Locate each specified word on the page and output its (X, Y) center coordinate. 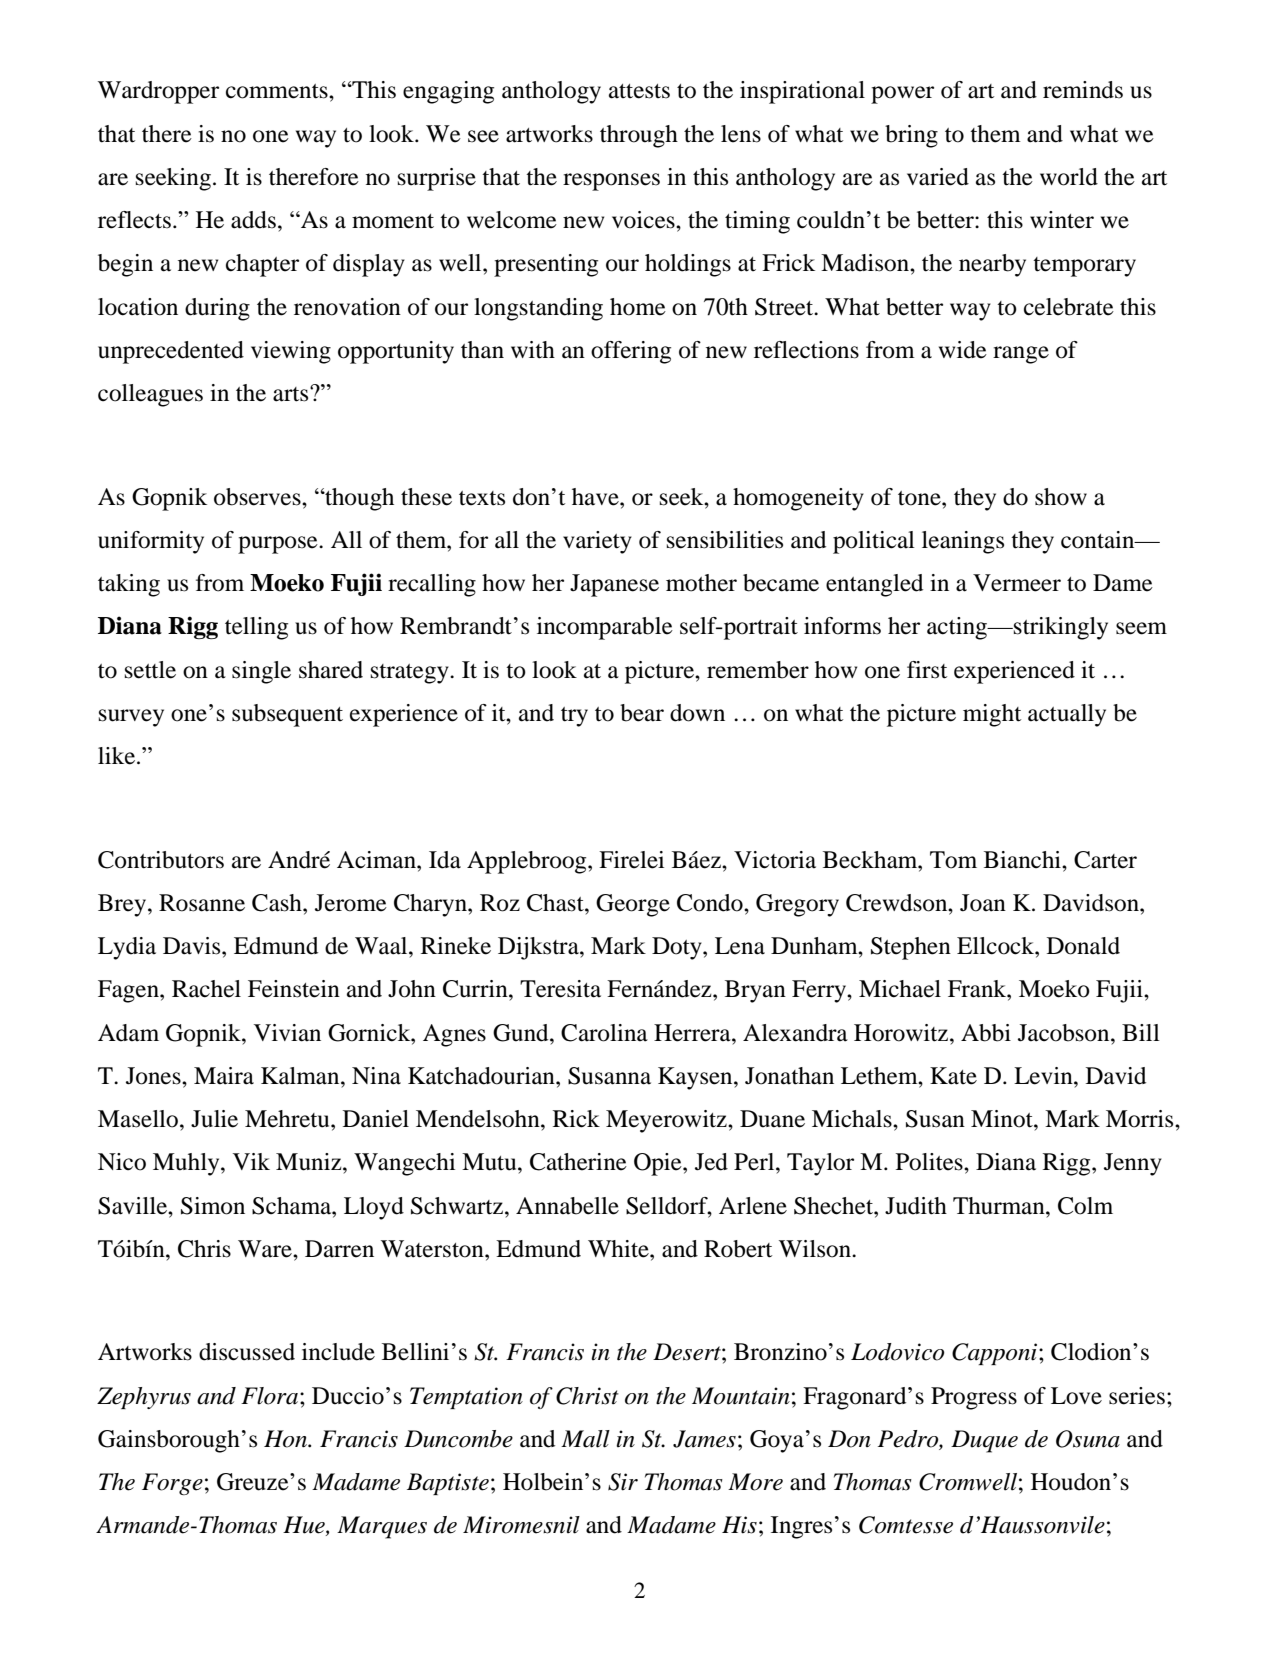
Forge (172, 1484)
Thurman (1000, 1206)
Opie (659, 1164)
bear (642, 713)
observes (258, 497)
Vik (251, 1161)
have (596, 497)
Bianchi (1023, 860)
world (1069, 177)
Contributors (161, 860)
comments (278, 91)
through (639, 136)
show (1061, 497)
